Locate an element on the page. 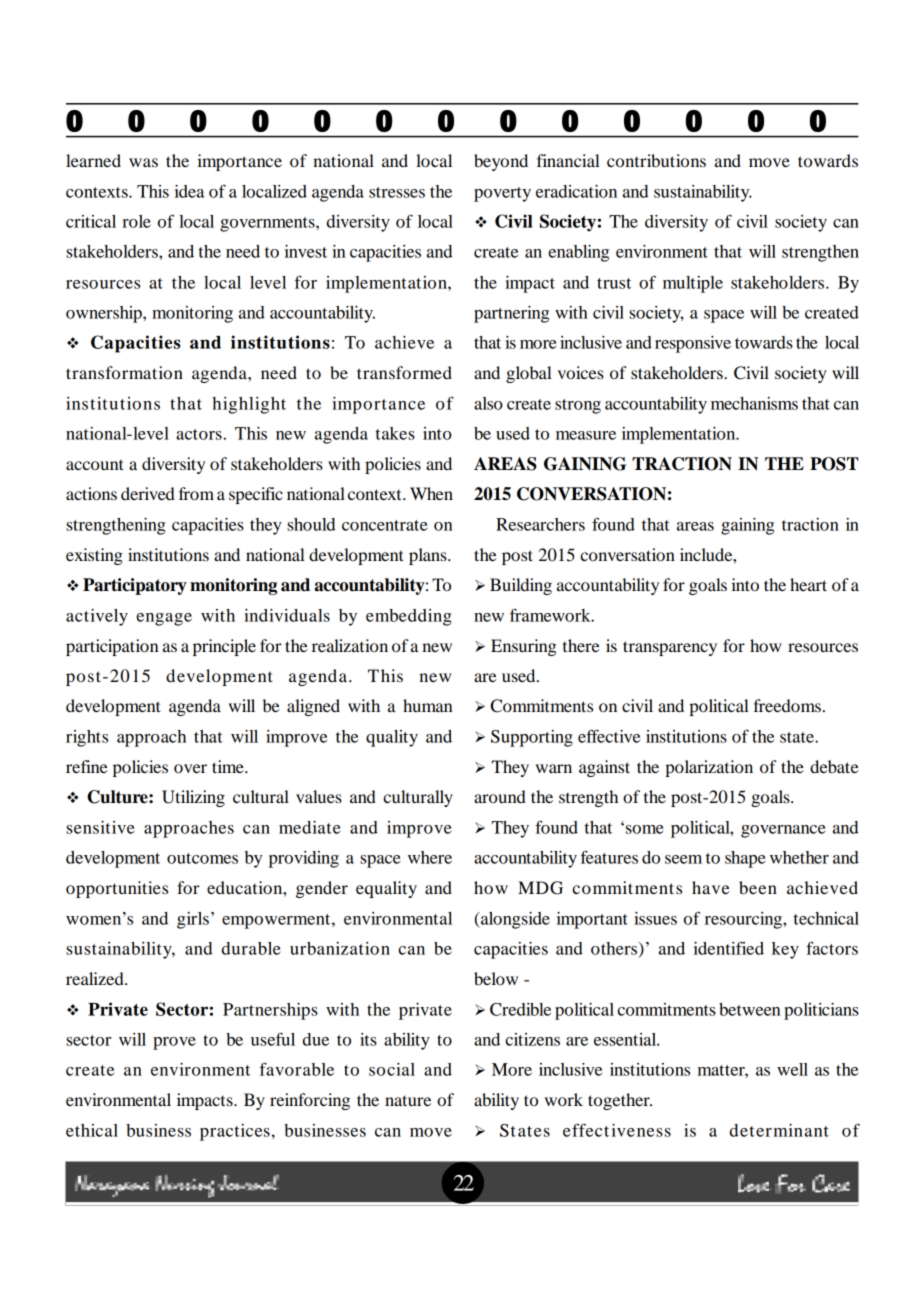  contributions is located at coordinates (656, 160).
